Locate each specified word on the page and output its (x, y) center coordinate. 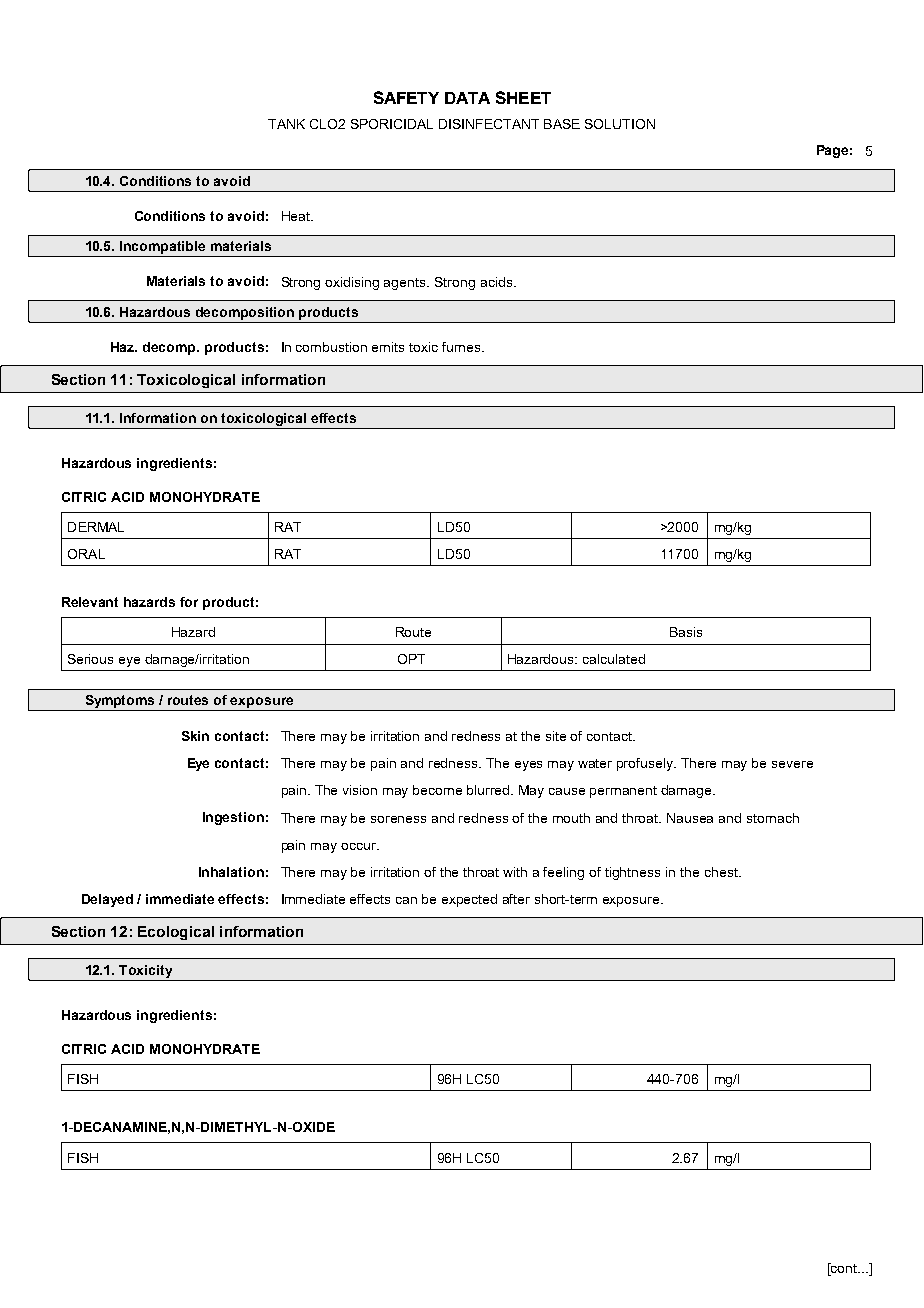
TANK (286, 124)
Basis (686, 632)
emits (388, 347)
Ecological (176, 933)
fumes (462, 347)
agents (406, 284)
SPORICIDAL (392, 124)
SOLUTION (620, 124)
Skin (195, 736)
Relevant (90, 602)
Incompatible (163, 249)
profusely (646, 764)
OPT (411, 659)
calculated (614, 659)
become (437, 790)
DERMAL (96, 527)
